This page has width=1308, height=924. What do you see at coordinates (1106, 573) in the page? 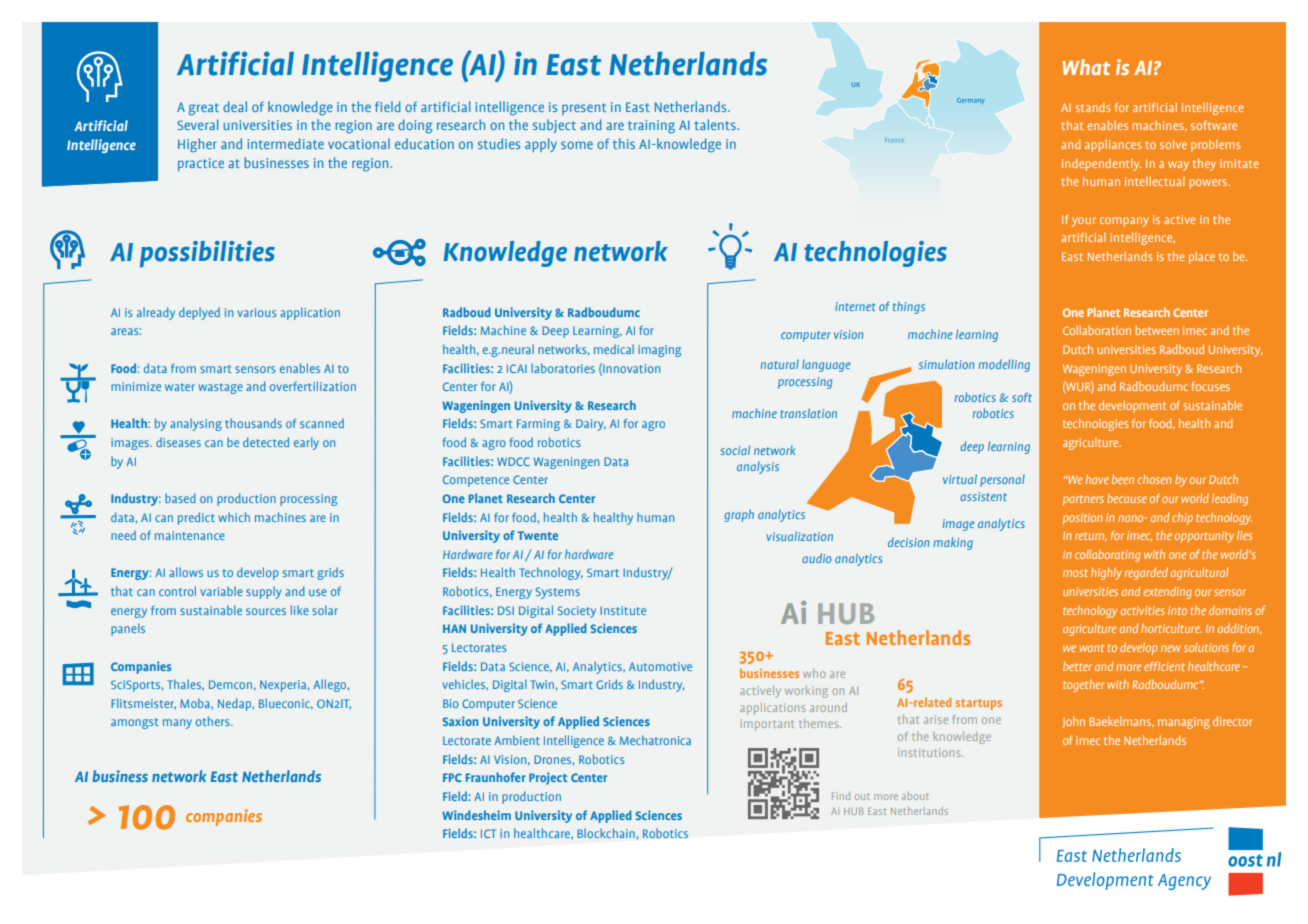
I see `highly` at bounding box center [1106, 573].
